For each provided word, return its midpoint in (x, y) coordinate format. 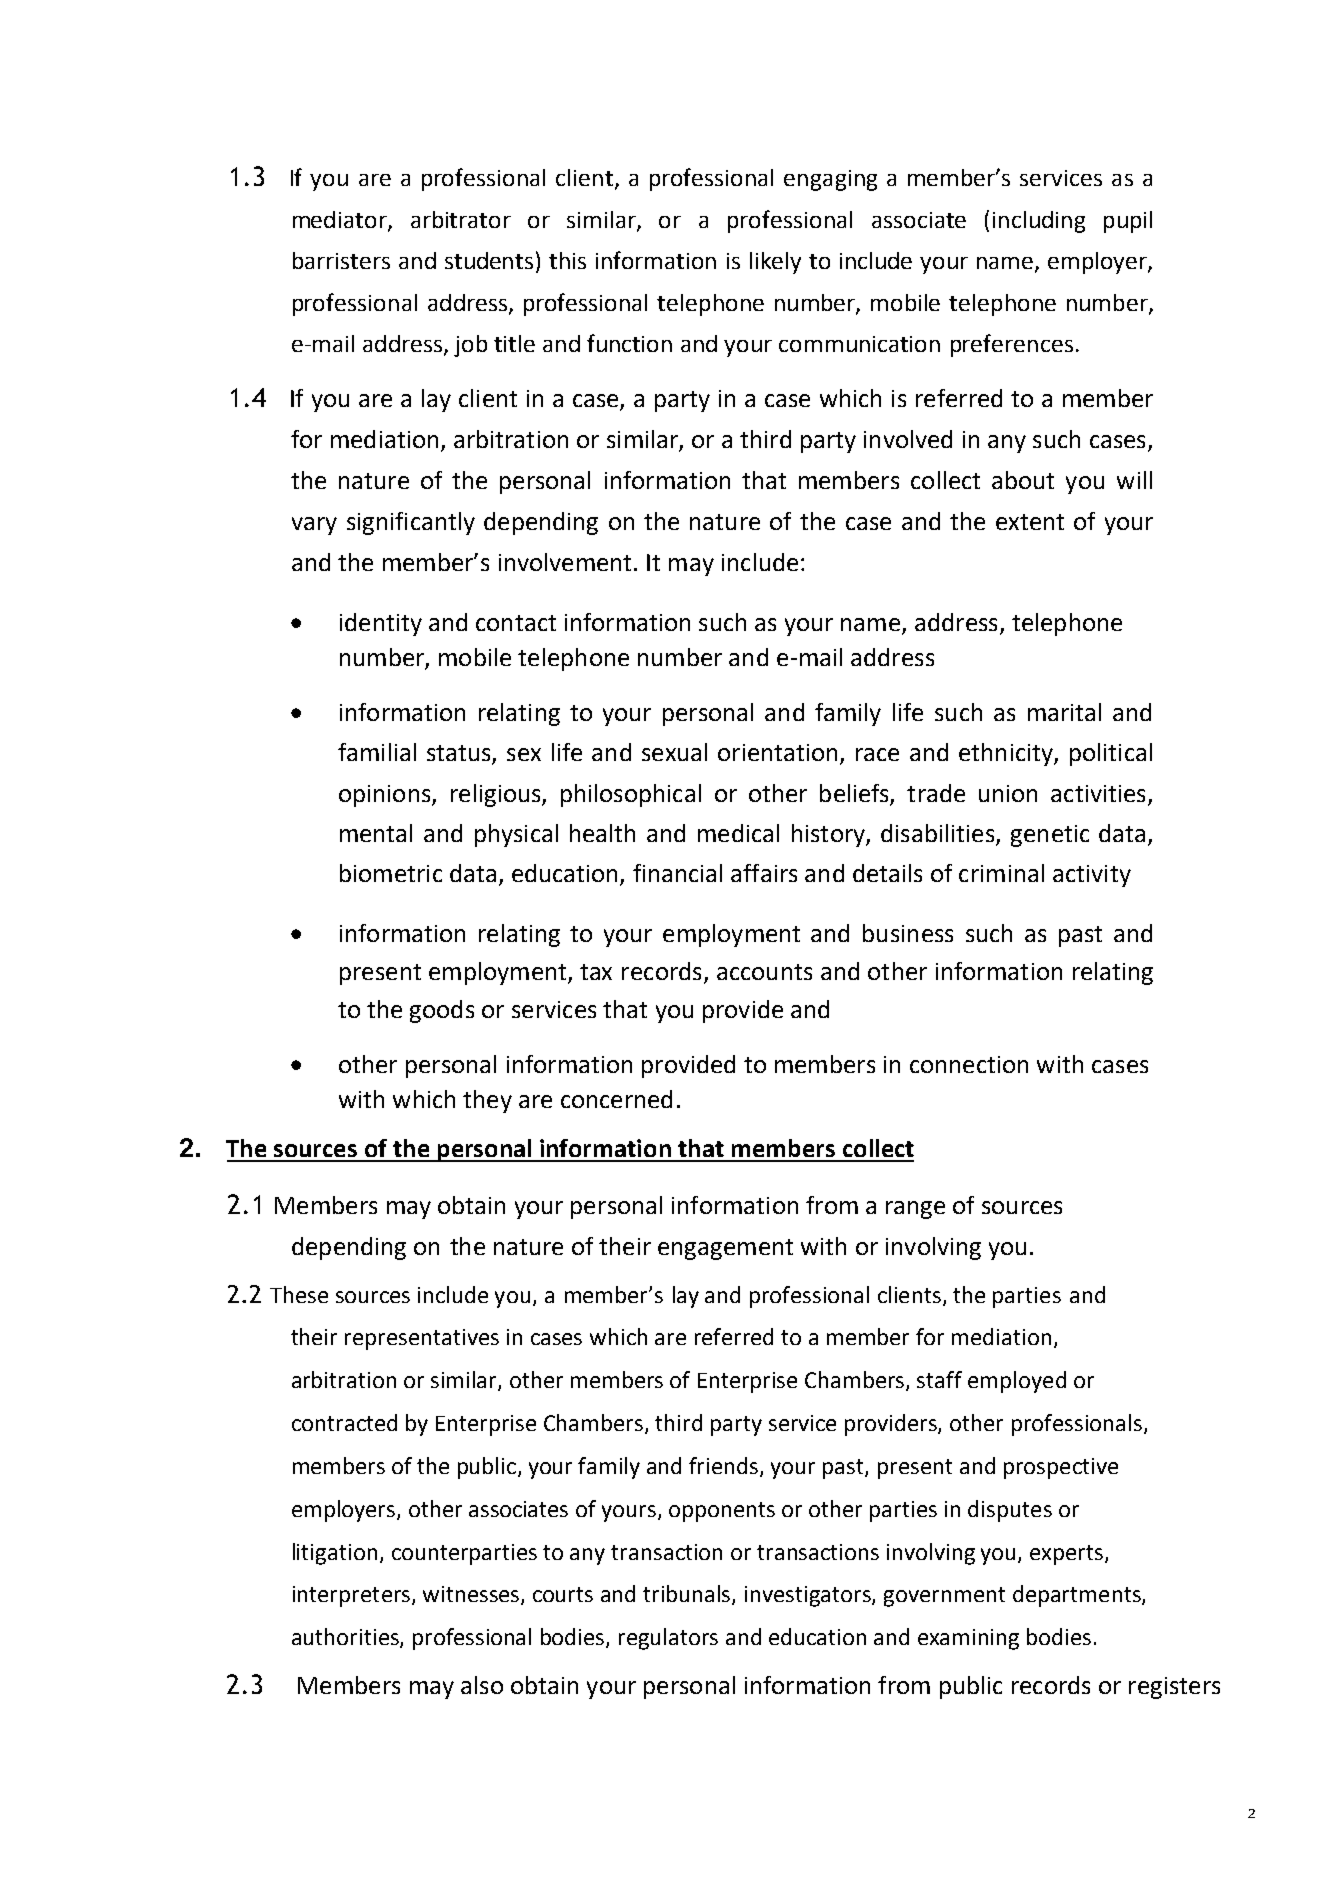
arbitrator (461, 219)
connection (969, 1064)
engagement (725, 1249)
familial (377, 752)
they (487, 1101)
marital (1064, 712)
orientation (777, 752)
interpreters (351, 1596)
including (1039, 222)
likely (775, 263)
